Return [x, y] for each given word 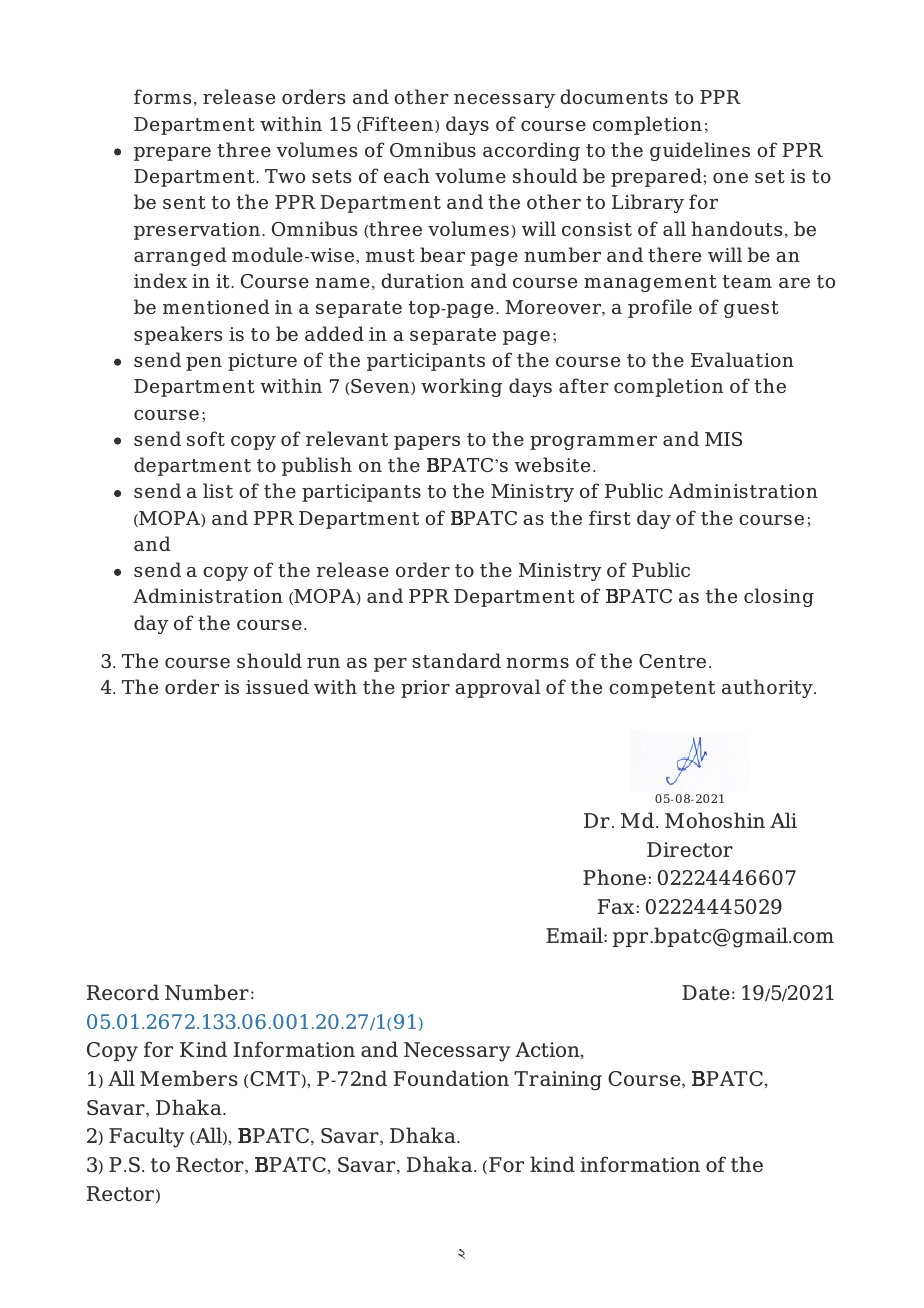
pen [204, 364]
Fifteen [398, 124]
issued [277, 686]
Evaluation [742, 359]
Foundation [451, 1078]
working [461, 387]
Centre [672, 661]
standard [456, 660]
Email [575, 935]
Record [123, 992]
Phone [614, 877]
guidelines [700, 151]
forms [162, 96]
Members [189, 1078]
